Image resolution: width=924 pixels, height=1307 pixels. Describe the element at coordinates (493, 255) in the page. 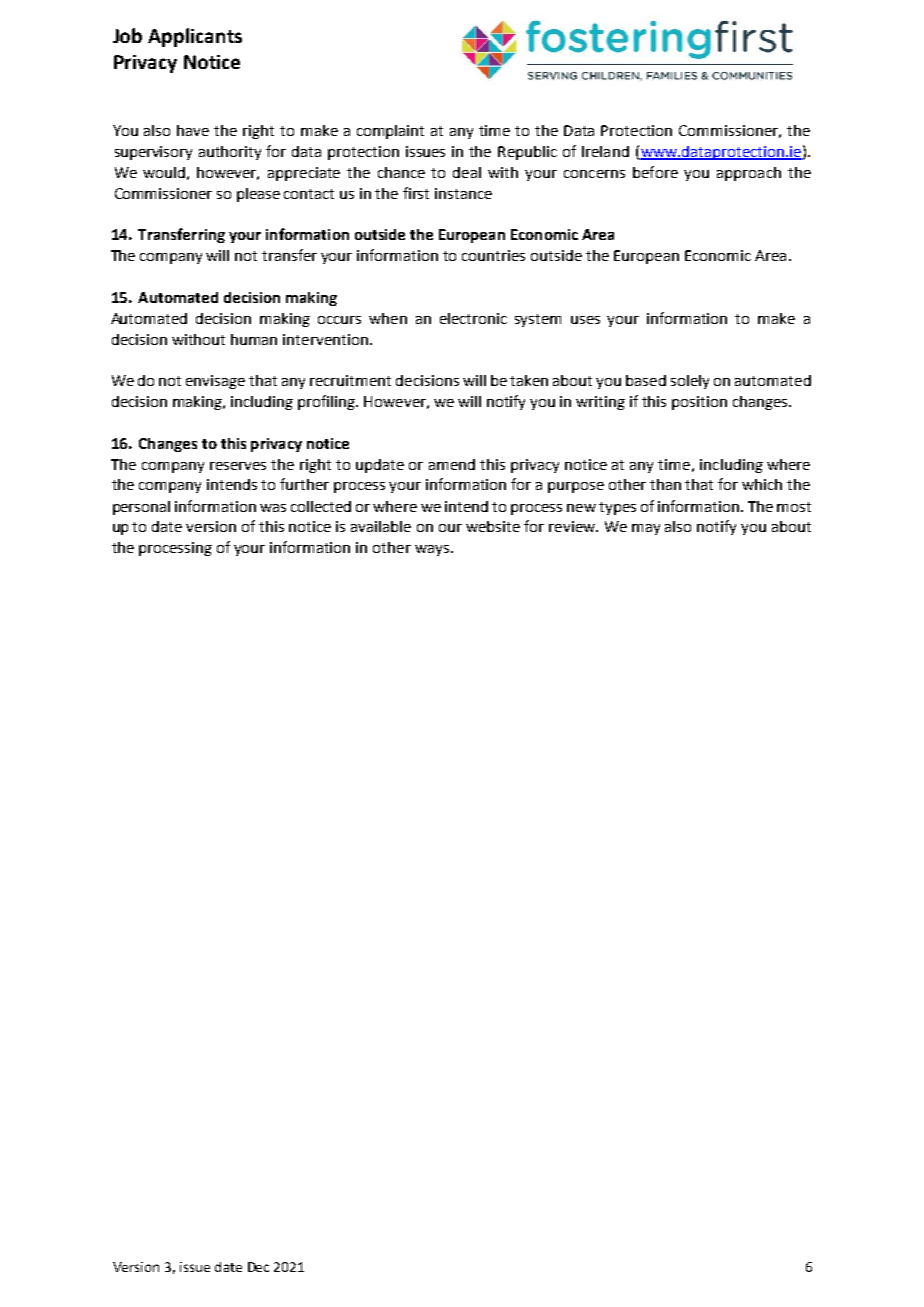

I see `countries` at that location.
